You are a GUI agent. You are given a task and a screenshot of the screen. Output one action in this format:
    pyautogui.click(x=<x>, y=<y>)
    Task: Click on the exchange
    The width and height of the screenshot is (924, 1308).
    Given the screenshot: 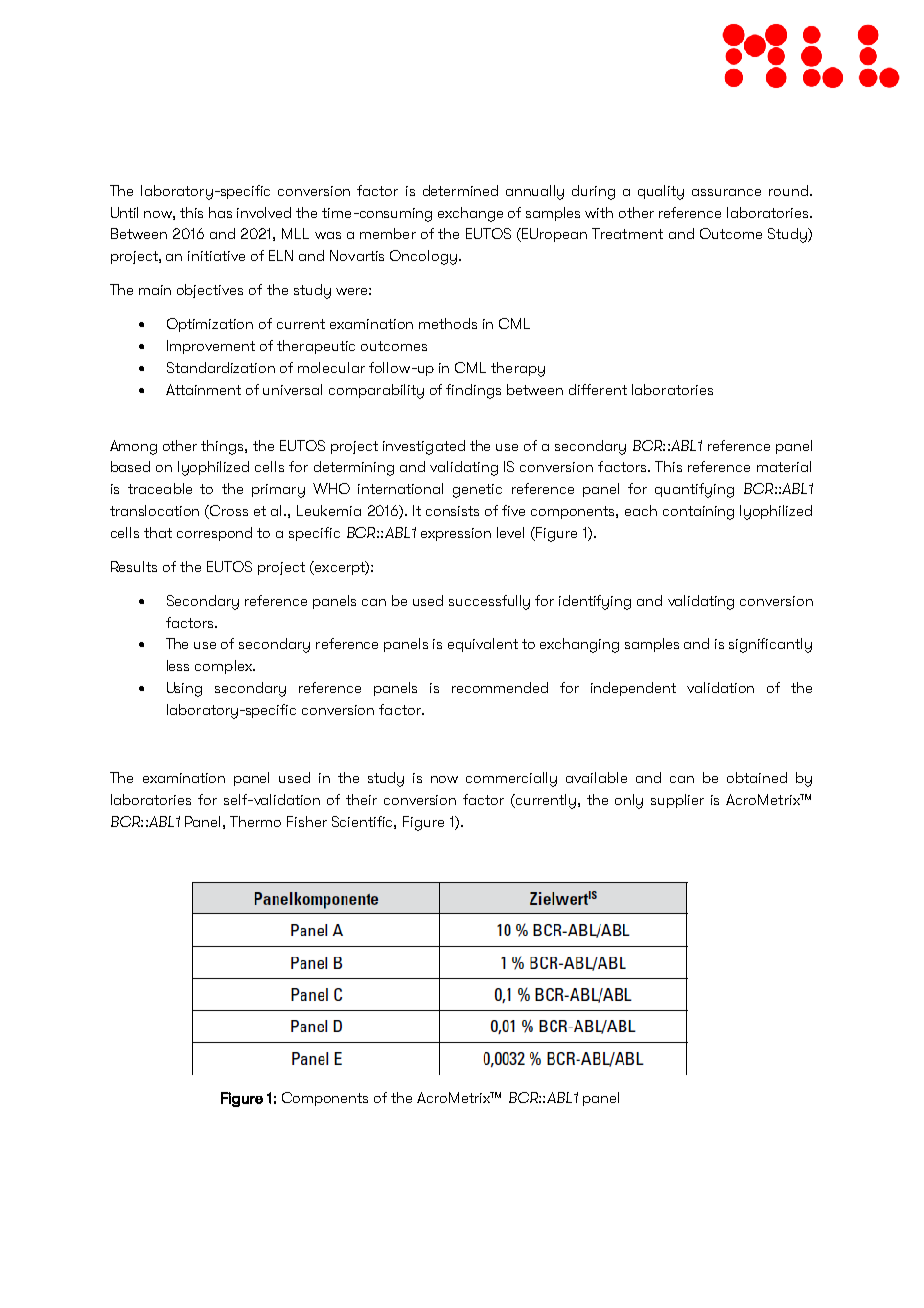 What is the action you would take?
    pyautogui.click(x=470, y=214)
